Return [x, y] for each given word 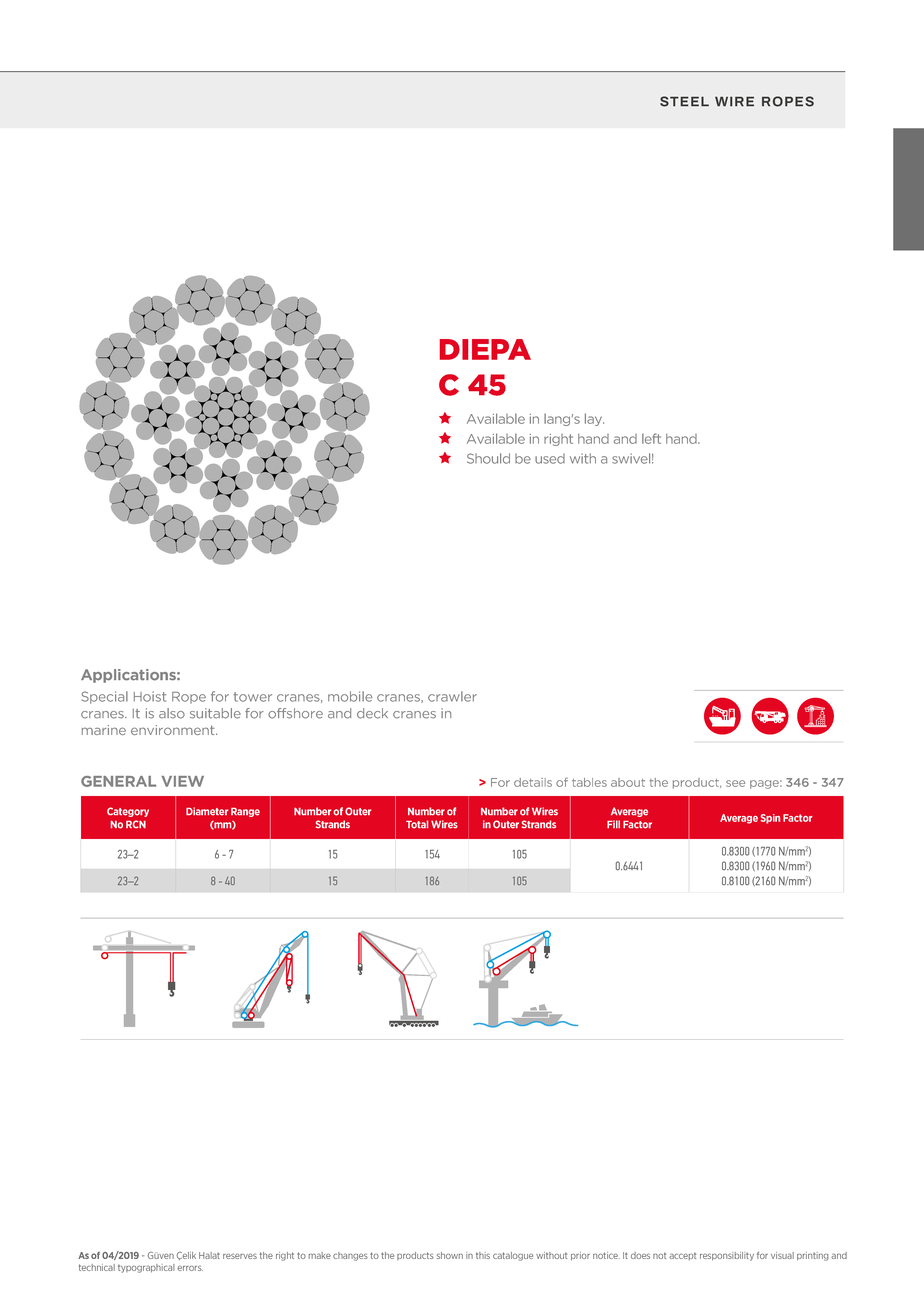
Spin [770, 819]
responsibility [727, 1256]
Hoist [150, 696]
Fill [613, 824]
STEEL [684, 101]
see [735, 783]
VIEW [182, 781]
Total [417, 824]
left [651, 438]
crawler [452, 696]
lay [594, 419]
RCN [136, 824]
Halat [209, 1255]
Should [488, 458]
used [550, 458]
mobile [350, 696]
